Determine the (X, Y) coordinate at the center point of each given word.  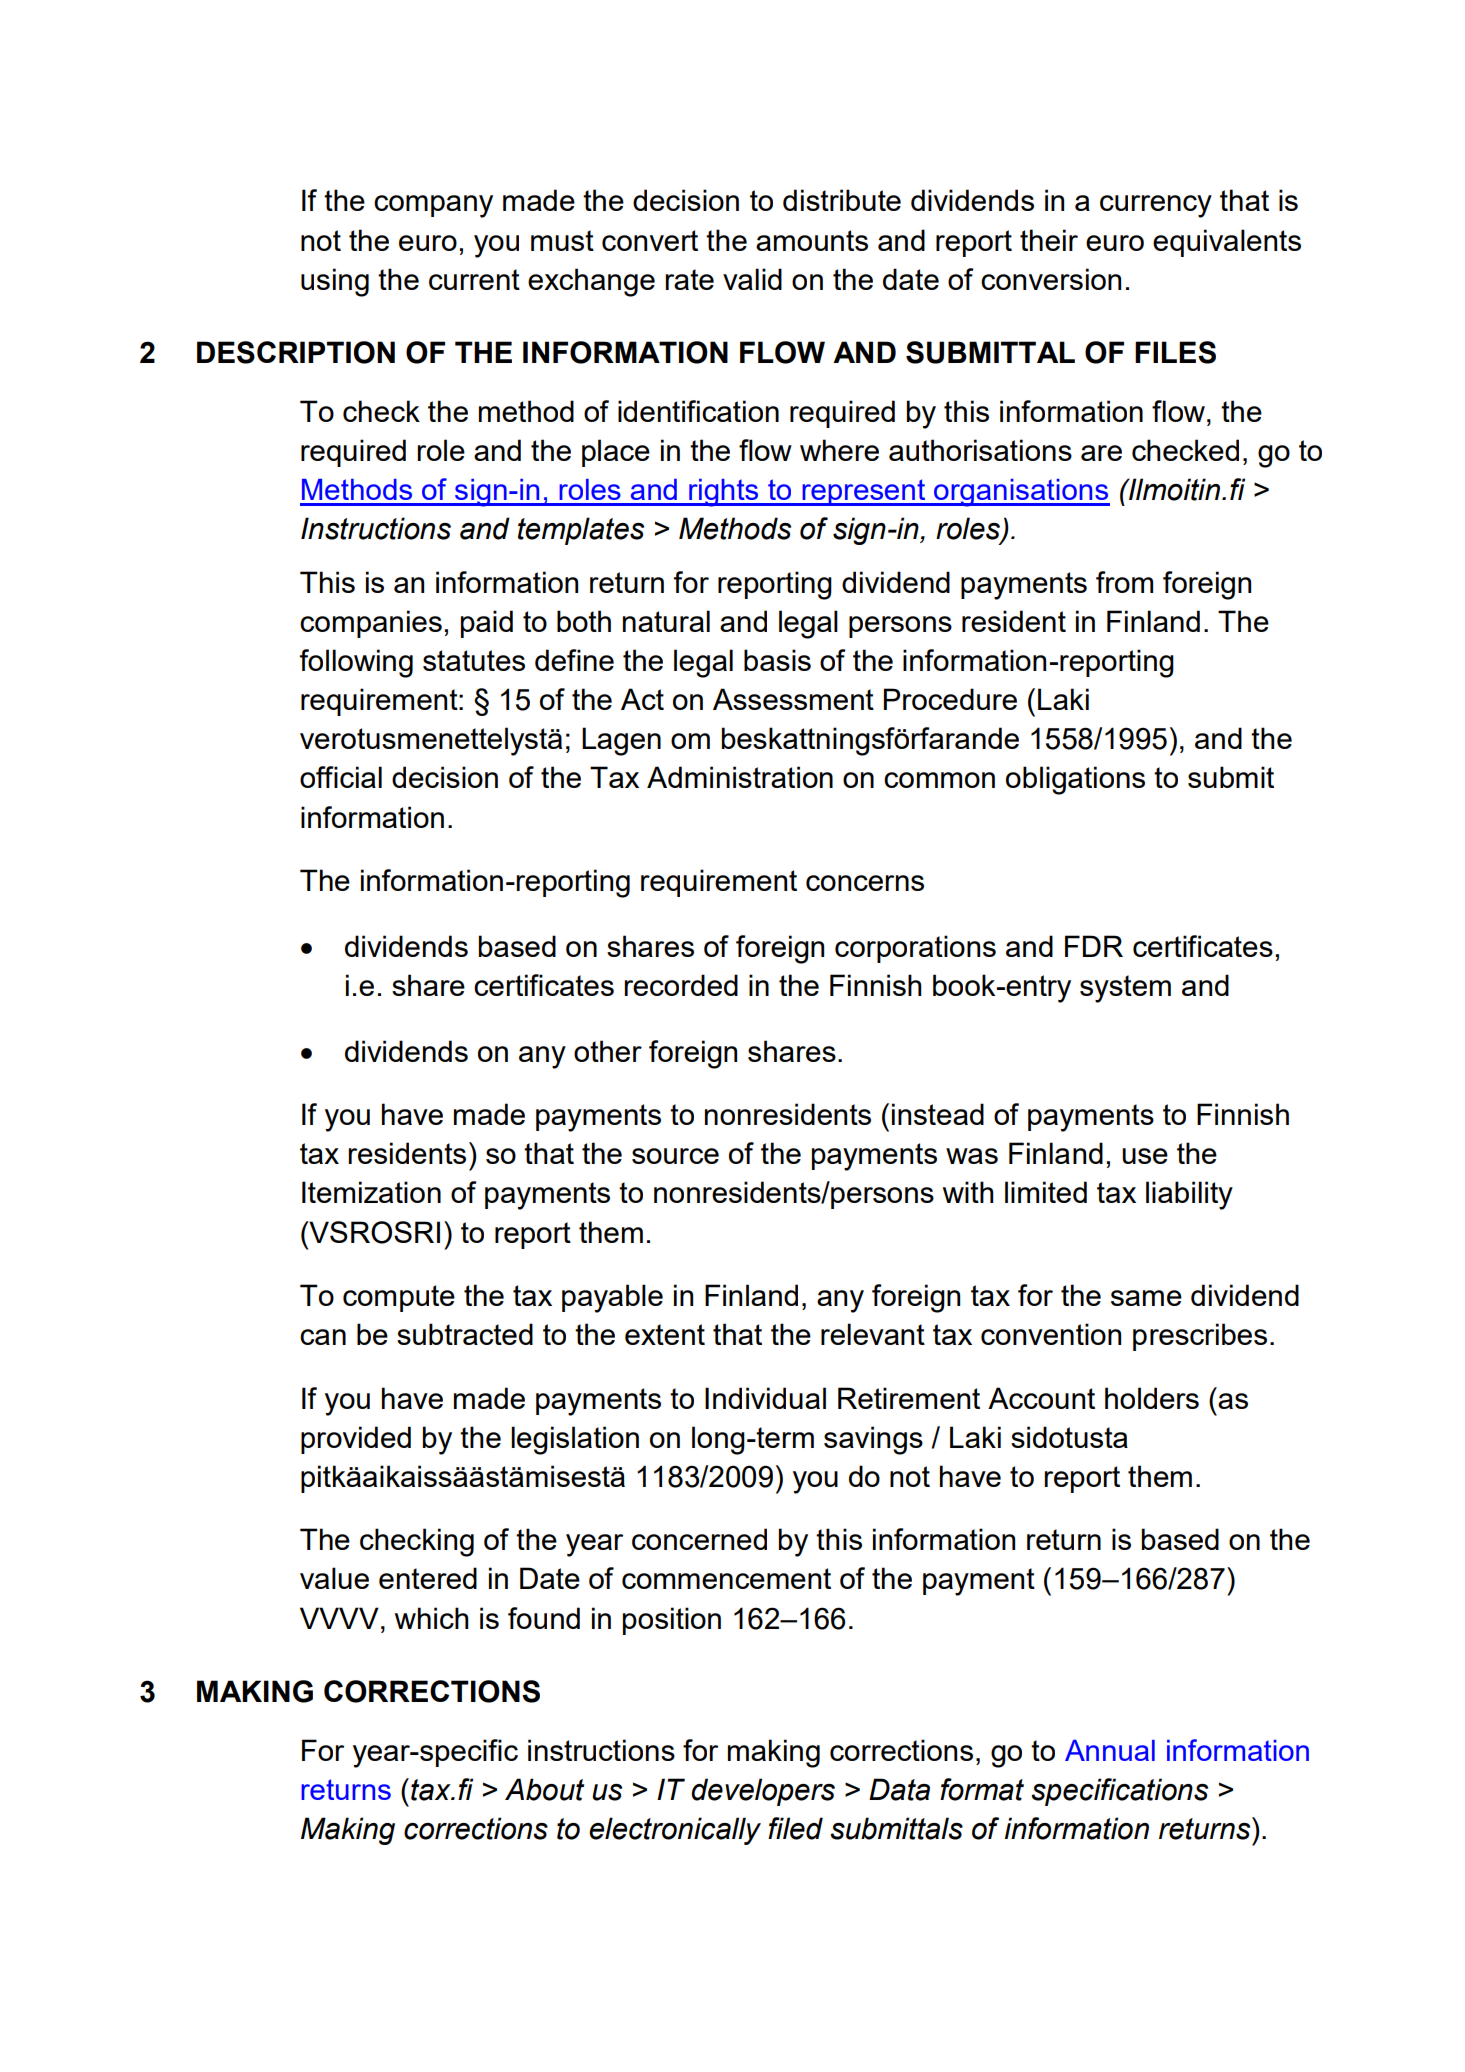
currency (1156, 206)
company (433, 206)
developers (763, 1792)
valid (752, 279)
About (544, 1789)
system (1125, 989)
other (608, 1051)
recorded (681, 985)
